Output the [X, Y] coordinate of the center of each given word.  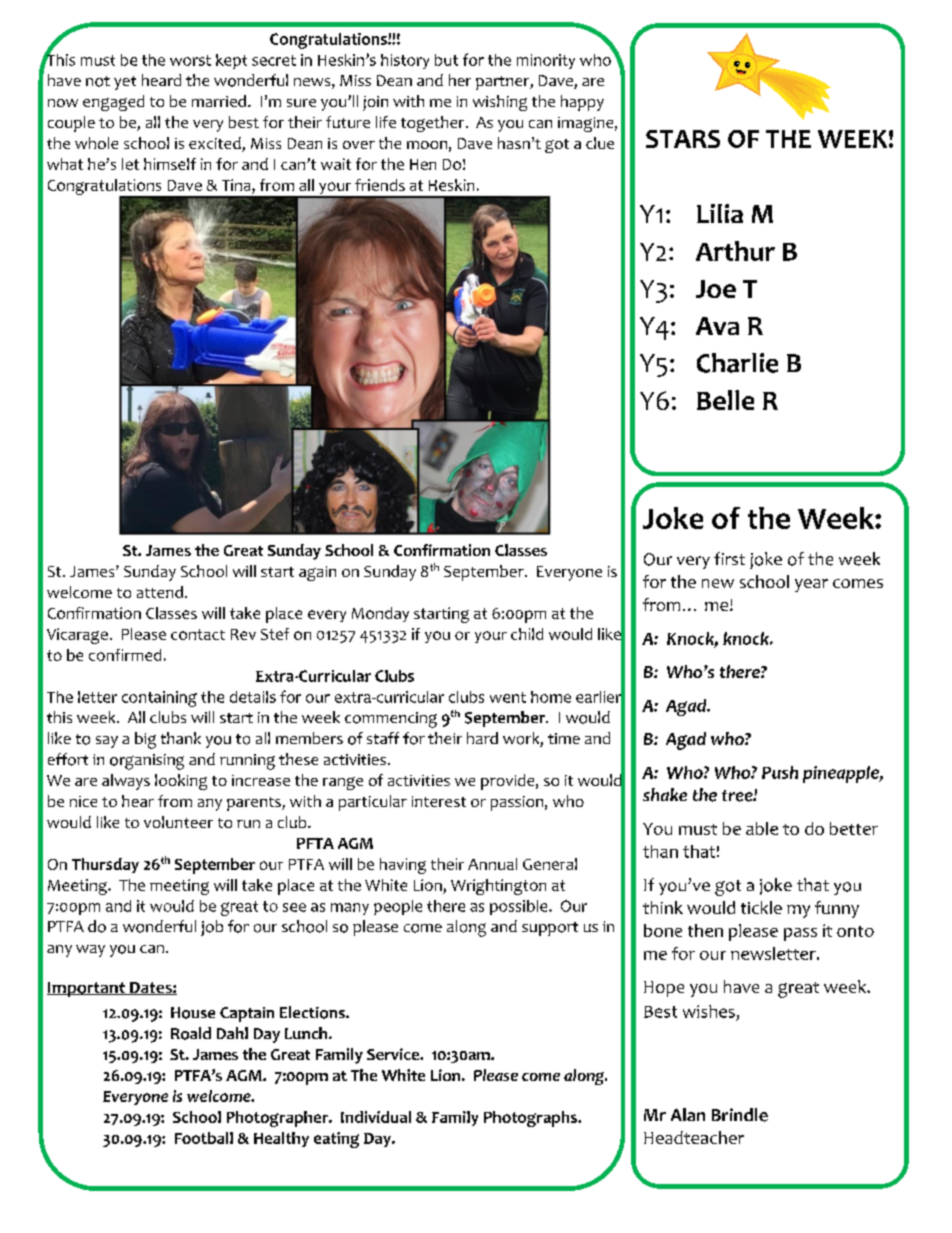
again [317, 573]
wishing [500, 103]
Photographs [531, 1119]
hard [482, 738]
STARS [683, 139]
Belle [725, 400]
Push [780, 772]
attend [160, 592]
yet [125, 83]
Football [204, 1138]
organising [147, 762]
